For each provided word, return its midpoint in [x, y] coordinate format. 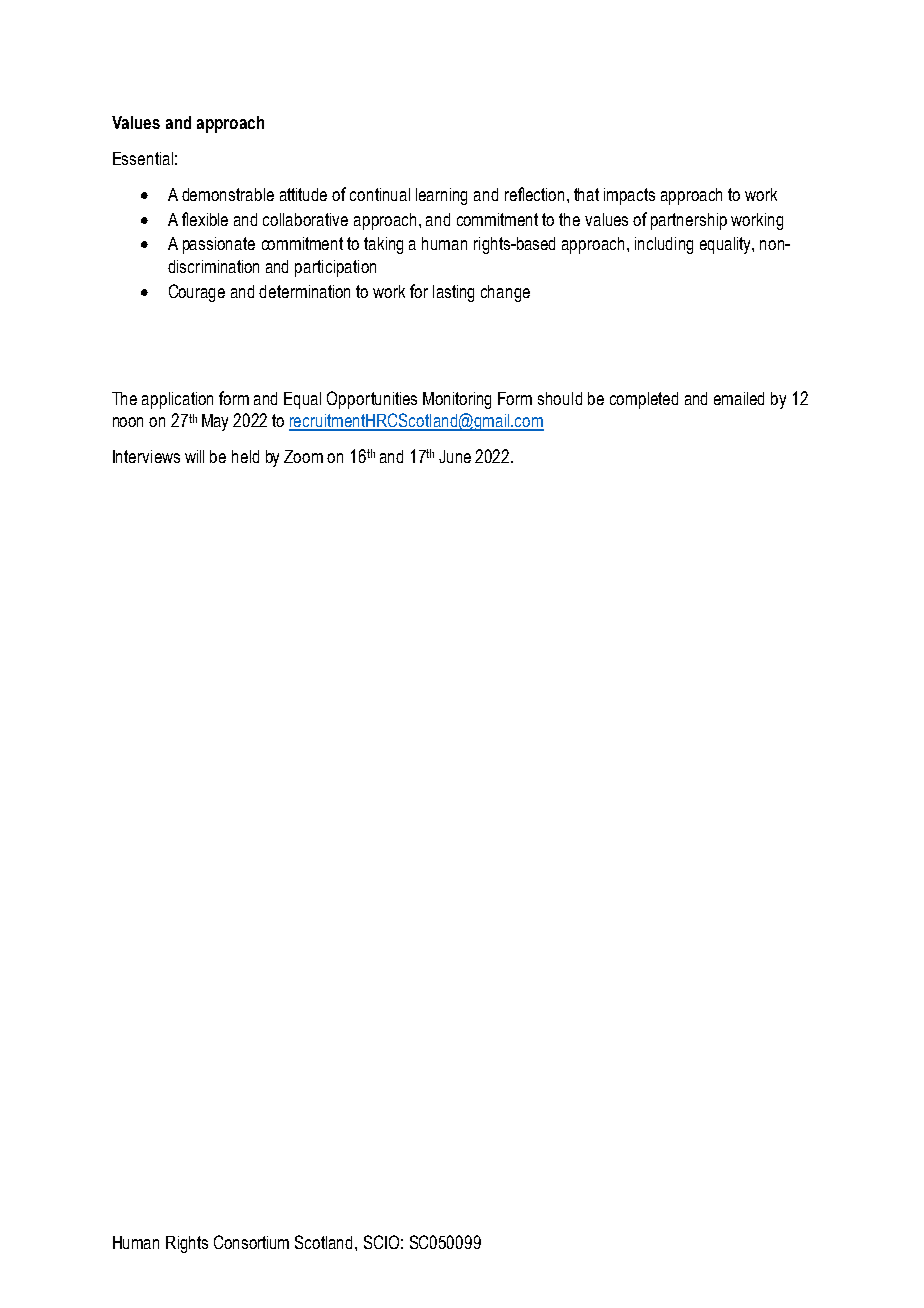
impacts [629, 196]
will [194, 456]
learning [441, 196]
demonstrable [228, 194]
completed [644, 400]
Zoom [303, 456]
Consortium [251, 1242]
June [455, 456]
